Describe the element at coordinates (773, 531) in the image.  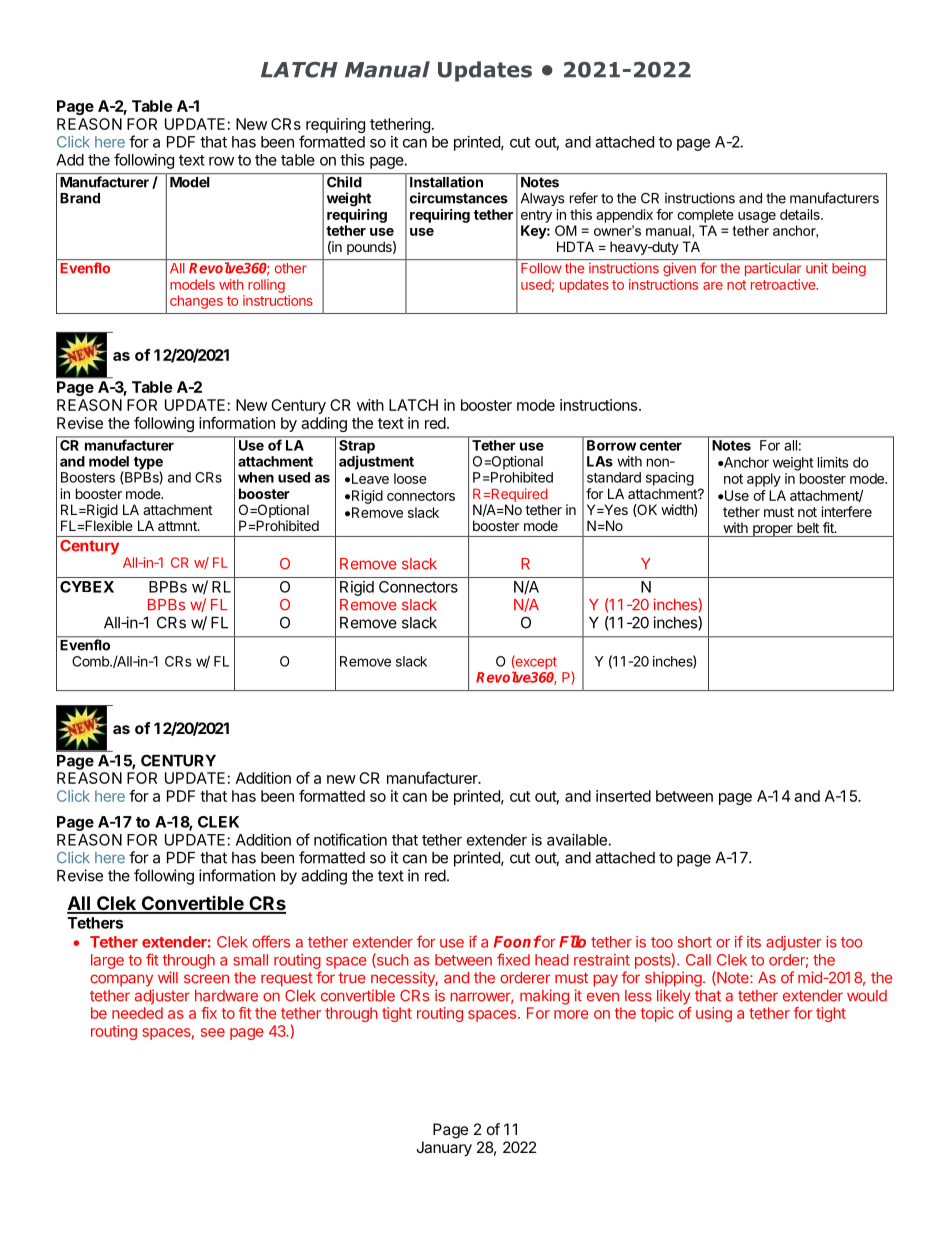
I see `proper` at that location.
